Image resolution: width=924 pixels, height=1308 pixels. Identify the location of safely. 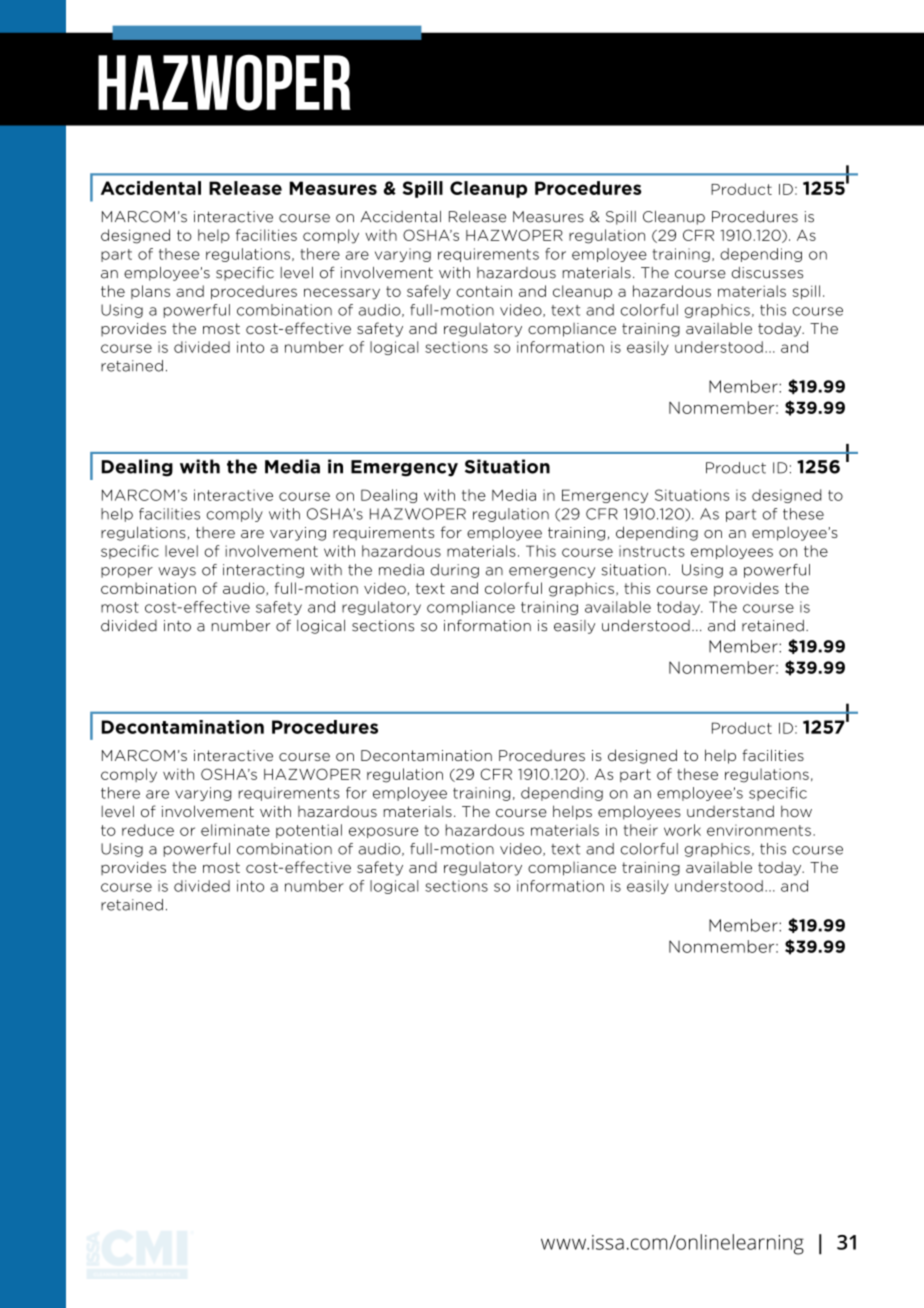
(429, 292).
